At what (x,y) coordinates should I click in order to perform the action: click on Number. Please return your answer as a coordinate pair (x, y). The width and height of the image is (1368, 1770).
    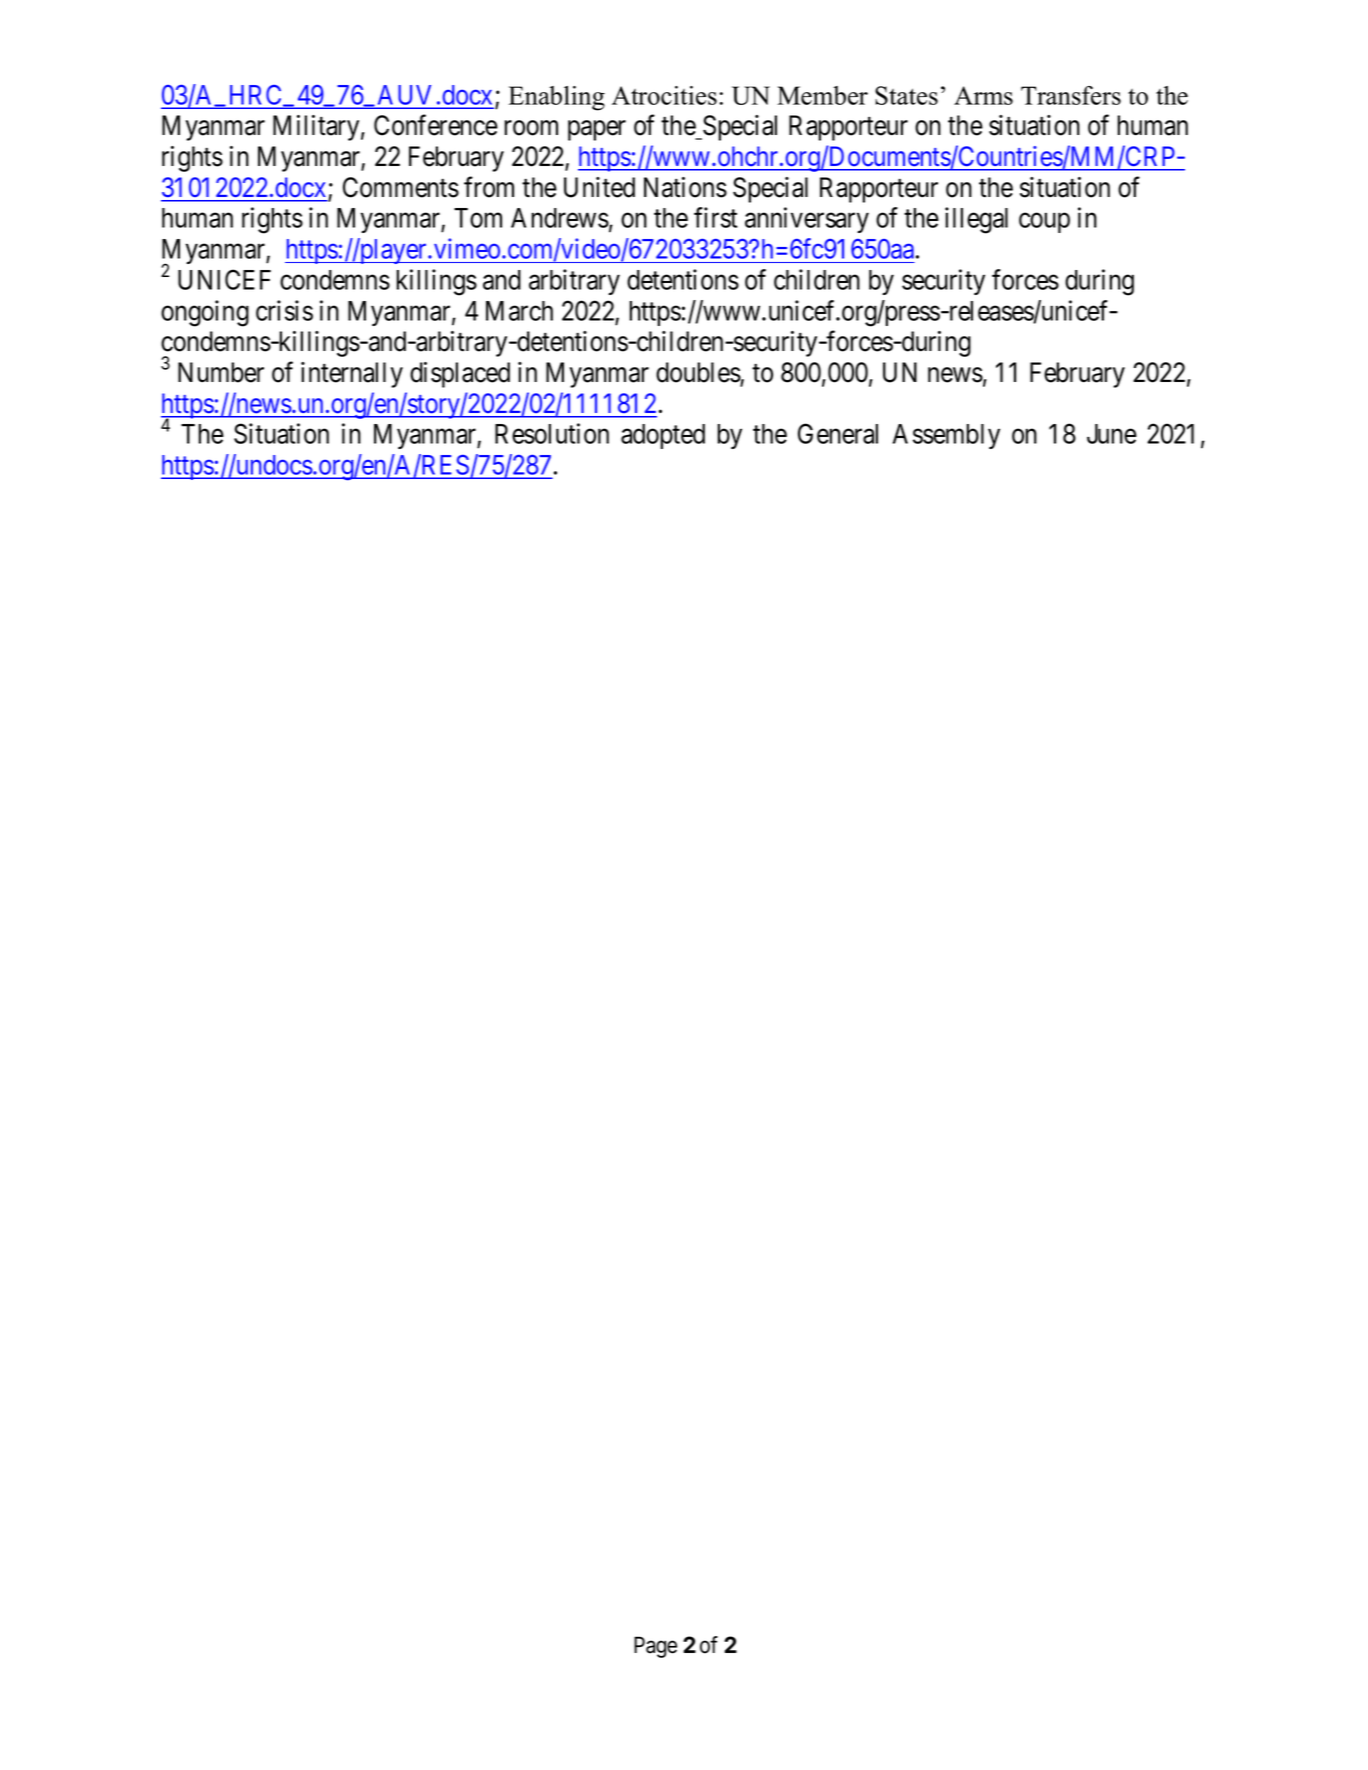
    Looking at the image, I should click on (221, 372).
